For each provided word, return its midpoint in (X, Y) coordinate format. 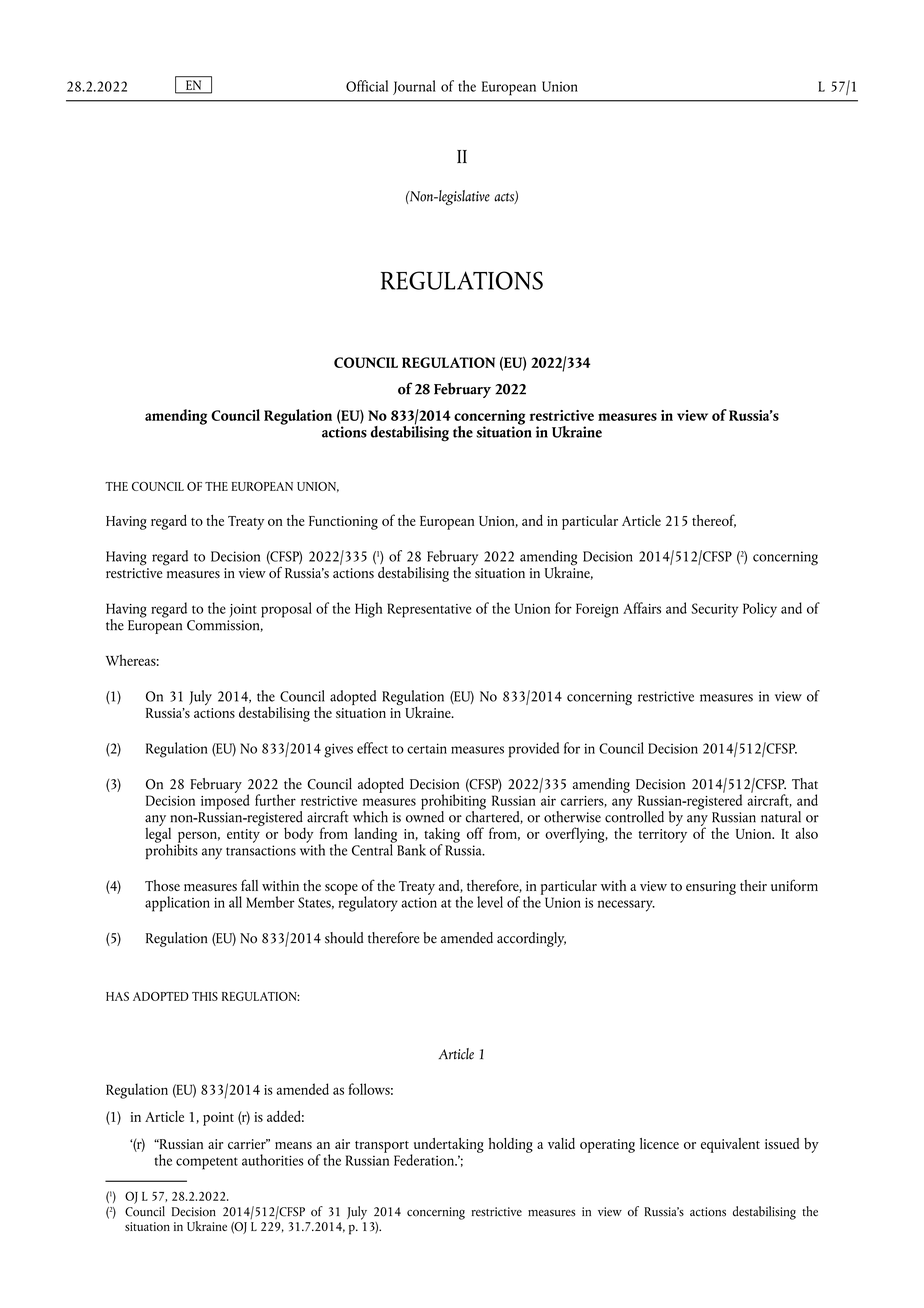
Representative (429, 610)
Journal (414, 87)
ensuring (711, 888)
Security (715, 610)
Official (367, 86)
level (490, 902)
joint (243, 611)
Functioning (343, 523)
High (368, 610)
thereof (714, 521)
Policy (760, 610)
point (218, 1119)
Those (162, 885)
